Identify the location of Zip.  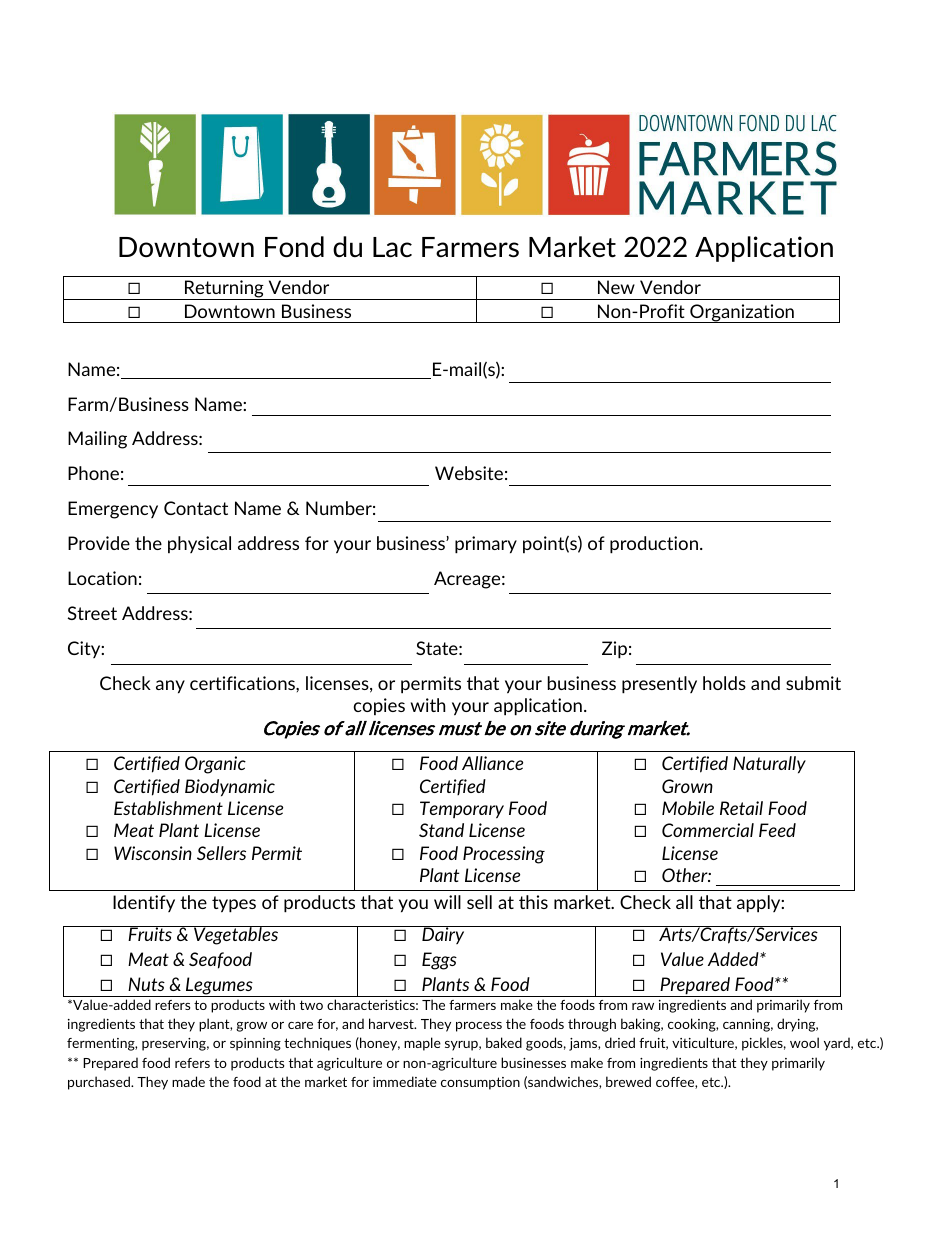
(614, 650).
